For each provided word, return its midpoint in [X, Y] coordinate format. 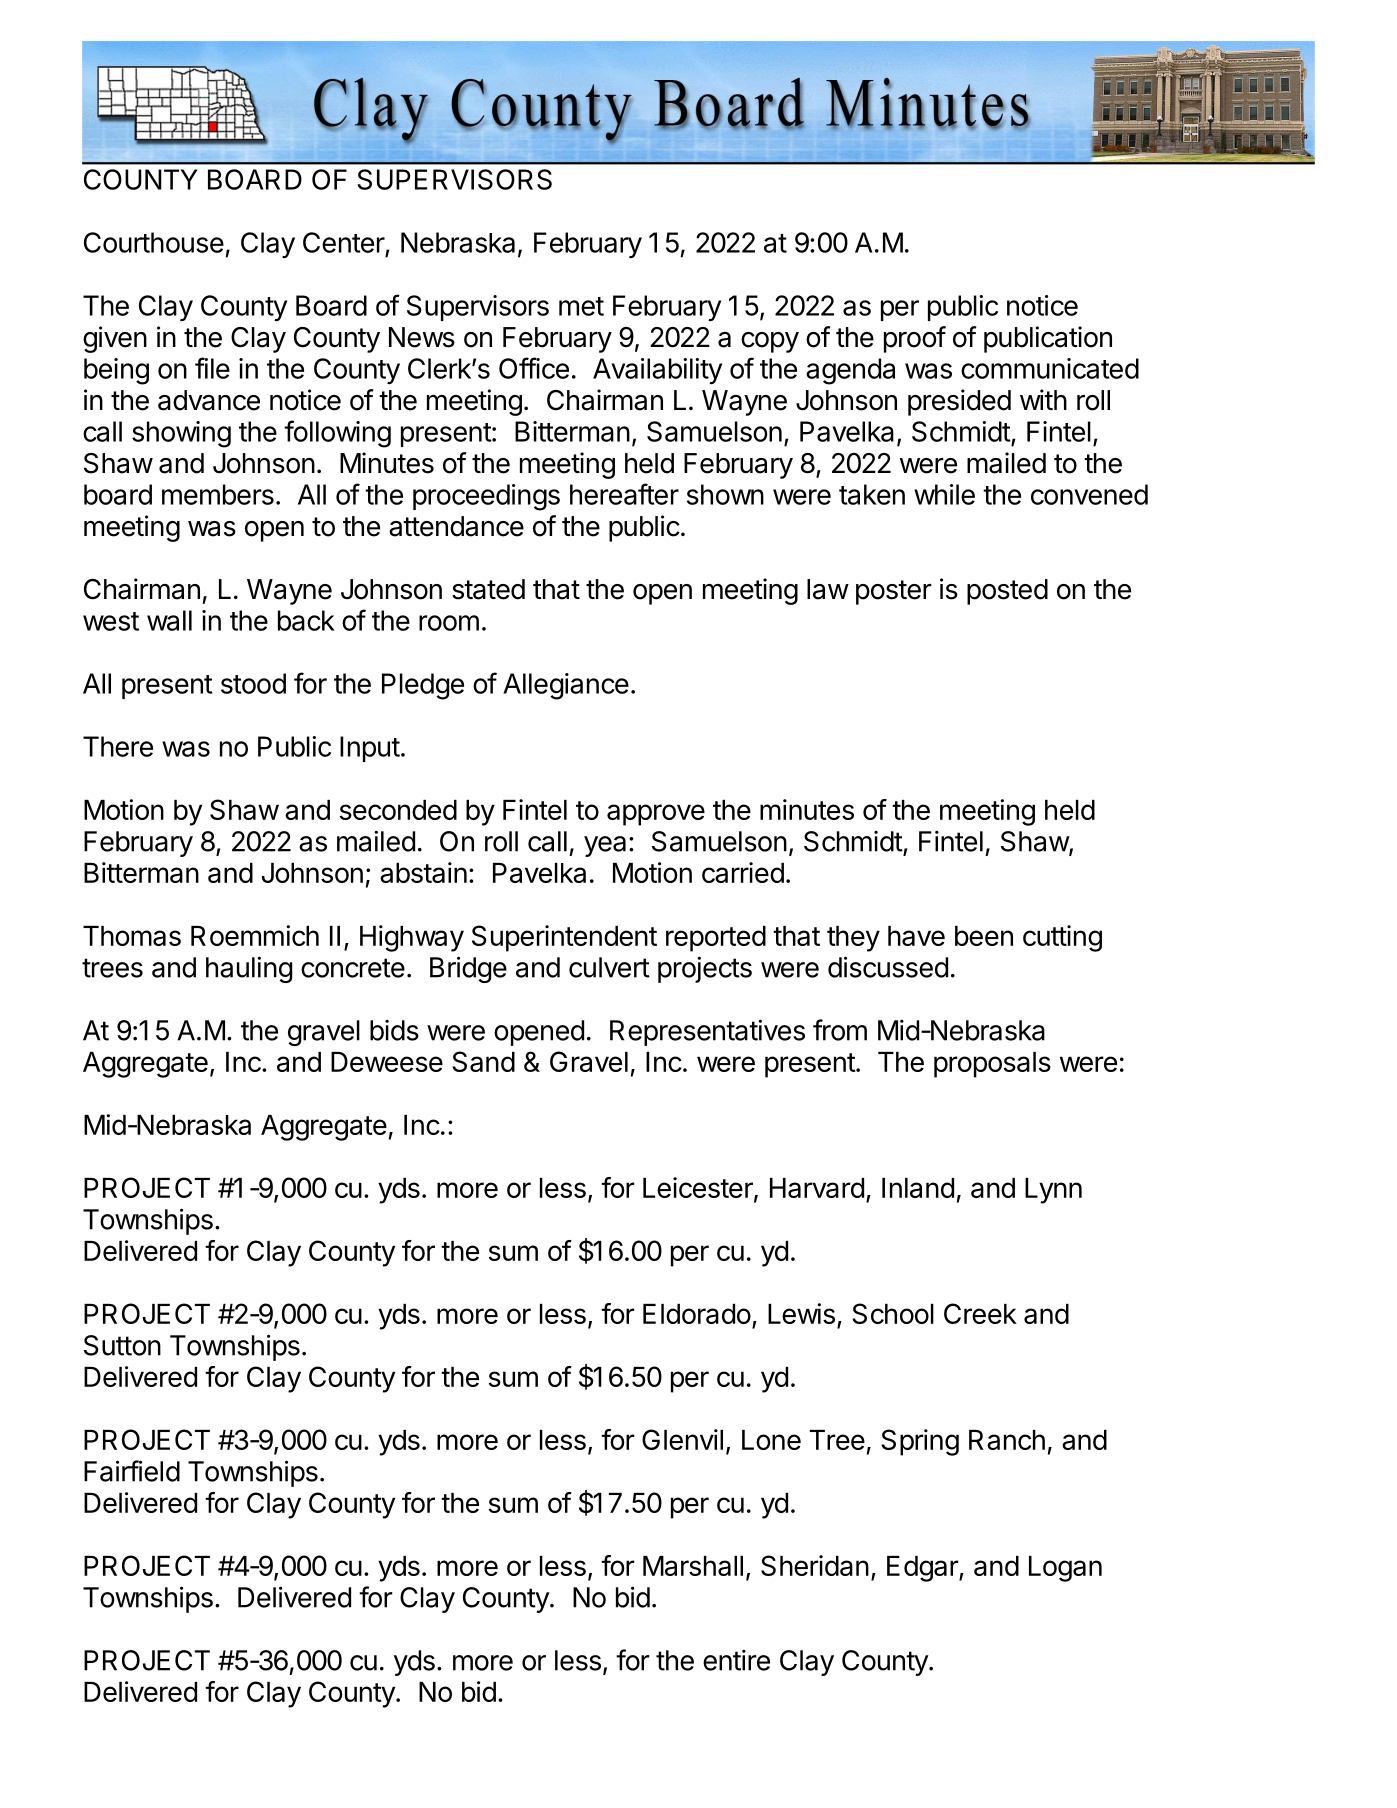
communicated [1050, 368]
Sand [484, 1061]
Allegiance [566, 686]
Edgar [923, 1569]
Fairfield [132, 1471]
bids [394, 1030]
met [581, 306]
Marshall [693, 1566]
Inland [918, 1188]
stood [253, 683]
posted [1007, 592]
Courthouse [154, 242]
